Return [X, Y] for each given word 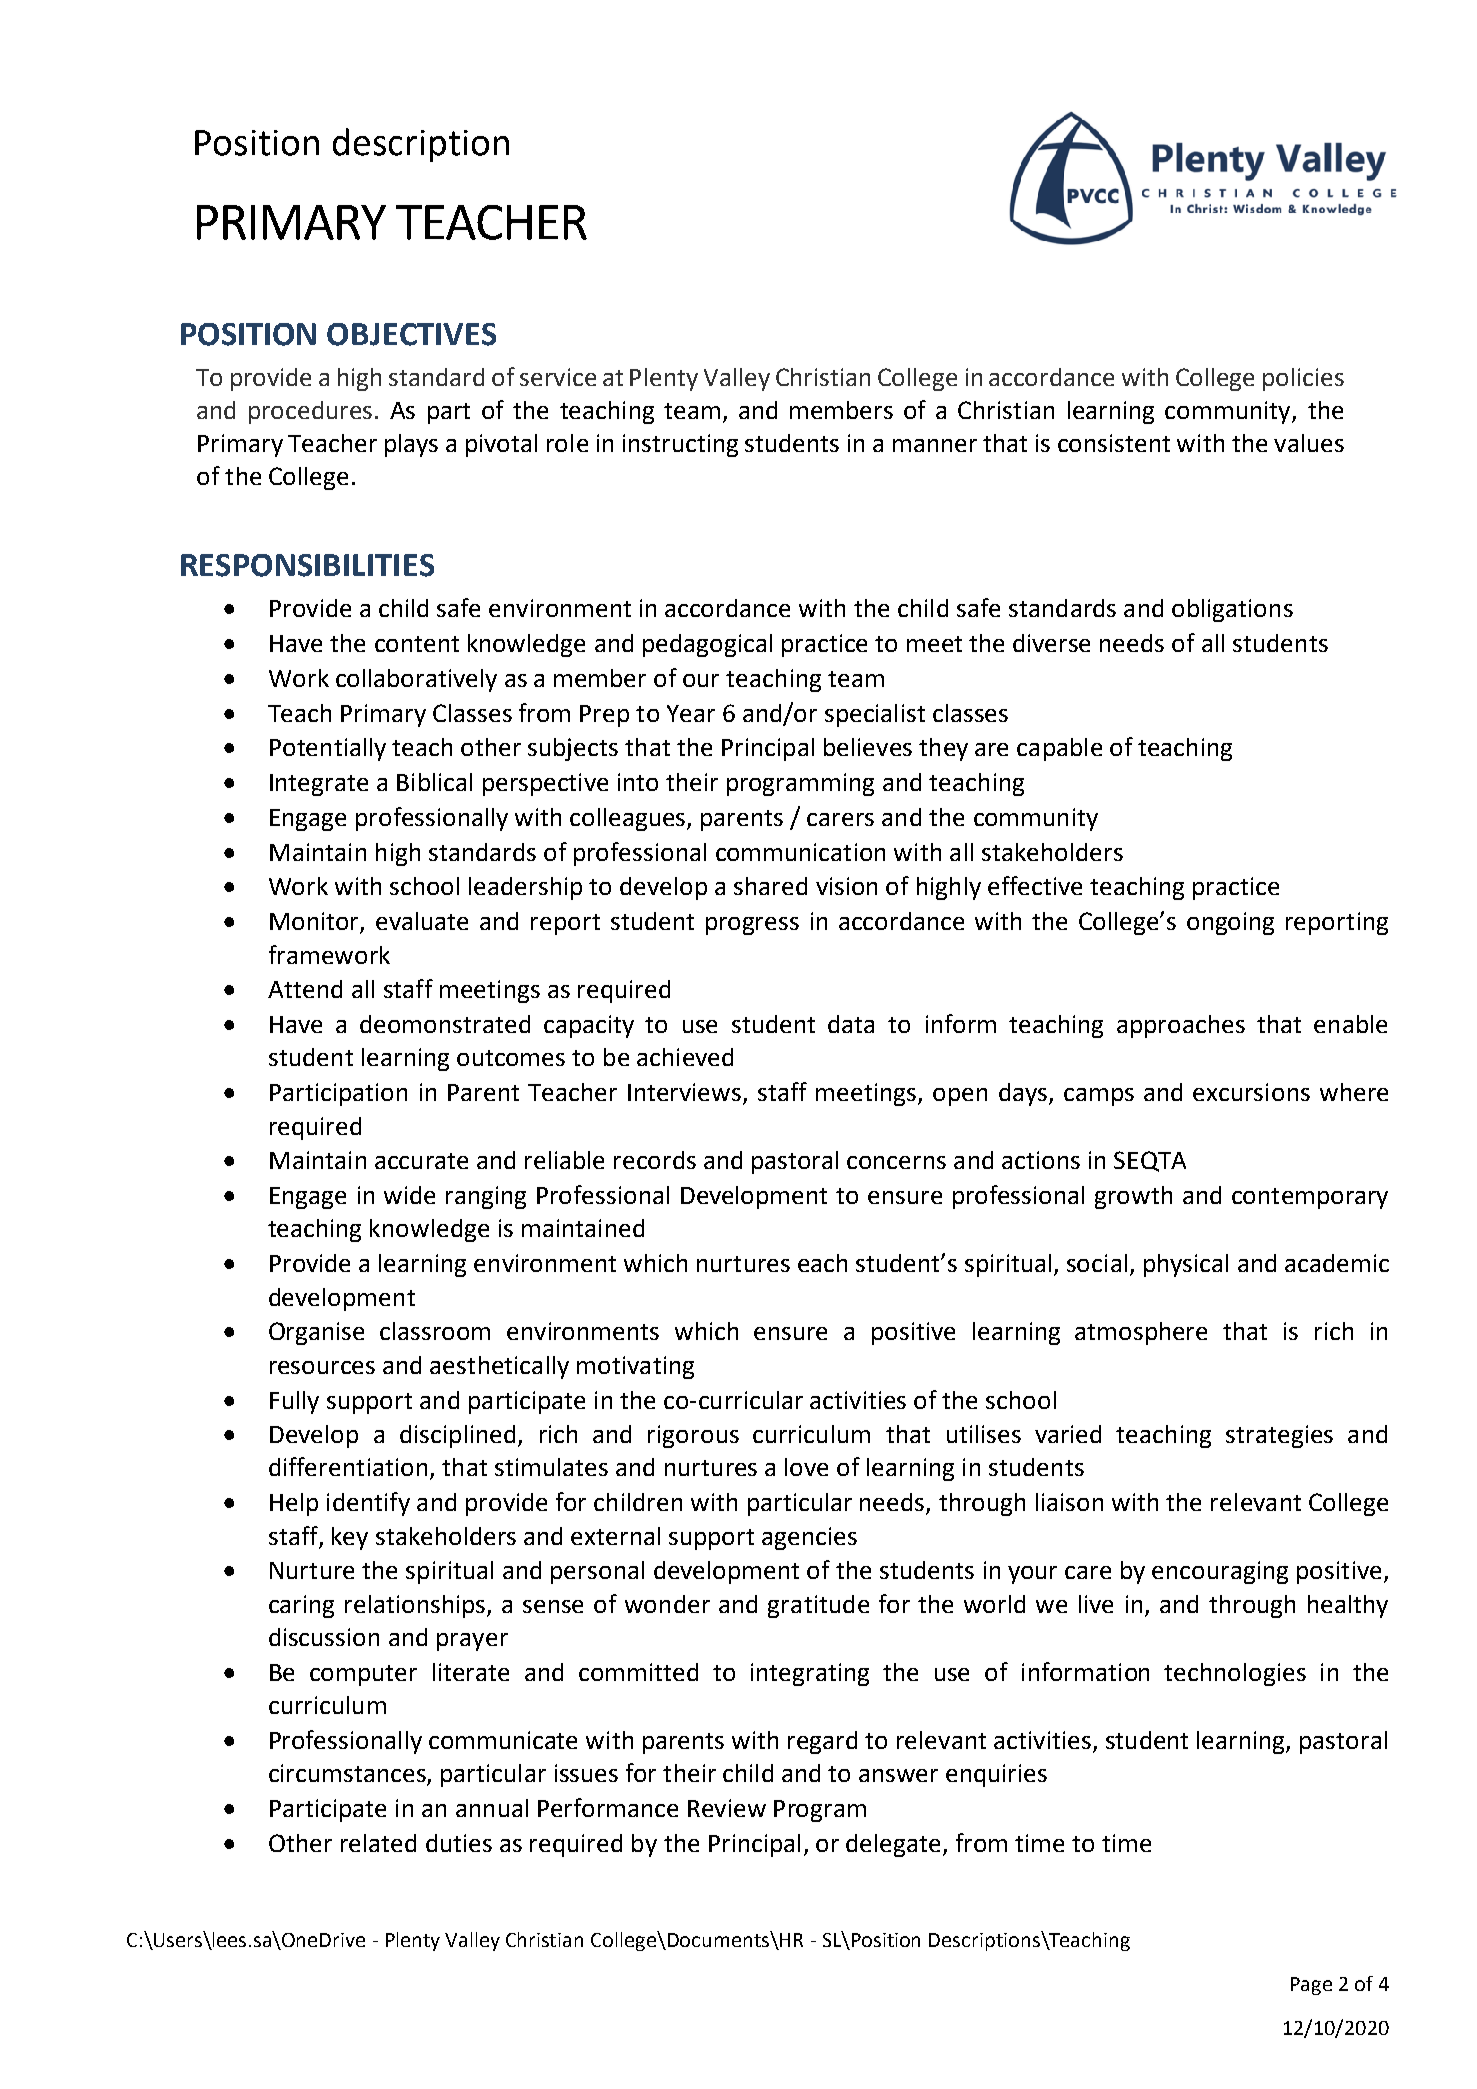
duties [459, 1843]
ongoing [1230, 923]
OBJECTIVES [411, 334]
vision [846, 886]
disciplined [457, 1436]
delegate [893, 1845]
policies [1303, 379]
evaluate [422, 921]
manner [935, 445]
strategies [1279, 1436]
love [806, 1467]
